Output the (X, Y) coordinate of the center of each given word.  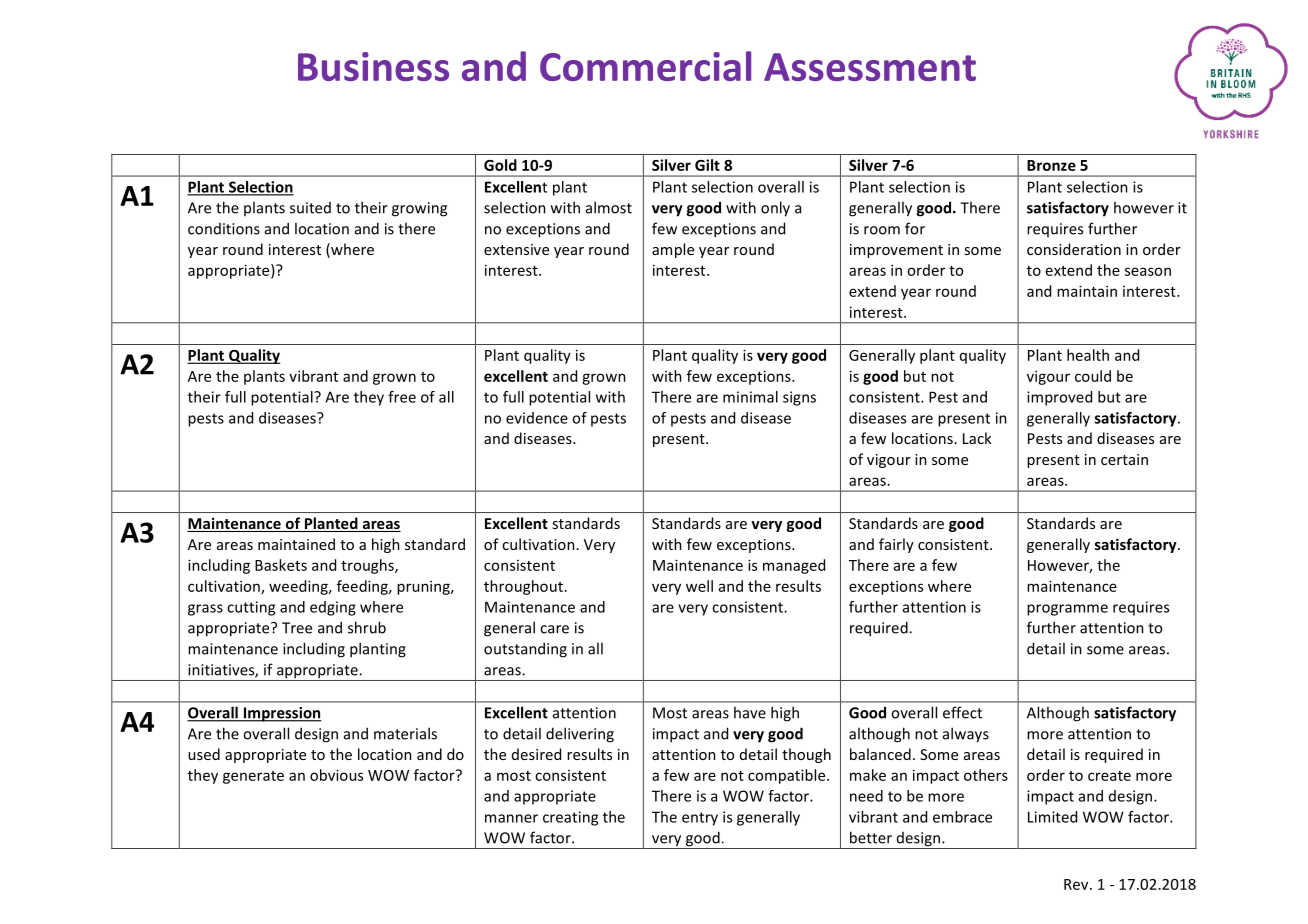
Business (373, 66)
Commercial (645, 66)
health (1088, 355)
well (699, 586)
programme (1067, 610)
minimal (750, 397)
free (402, 397)
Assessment (870, 67)
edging (333, 608)
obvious (336, 775)
